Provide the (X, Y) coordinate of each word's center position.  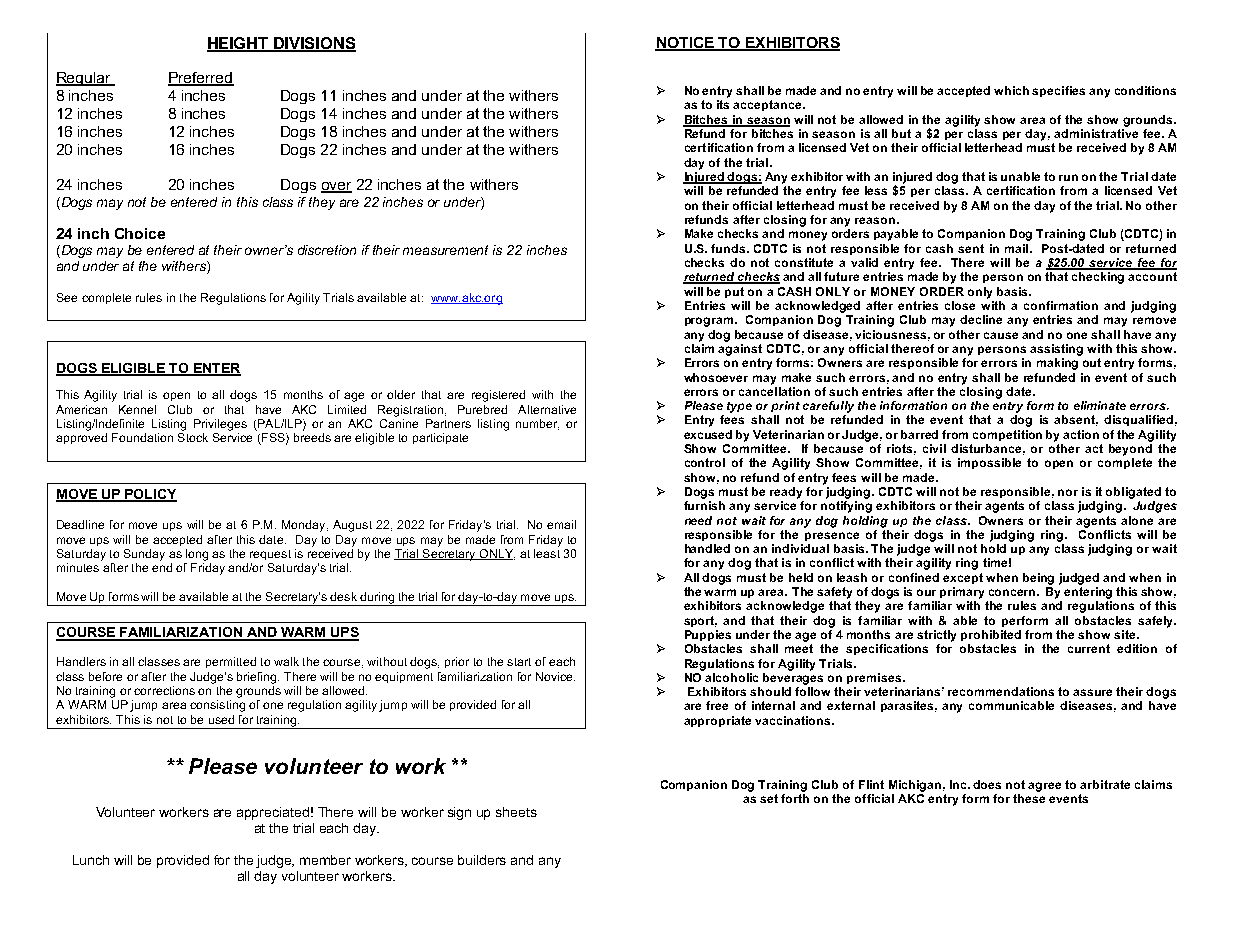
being (1038, 579)
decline (981, 319)
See (67, 297)
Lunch (91, 860)
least (547, 553)
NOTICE (685, 44)
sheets (516, 812)
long (197, 555)
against (740, 350)
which (1011, 90)
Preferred (201, 79)
